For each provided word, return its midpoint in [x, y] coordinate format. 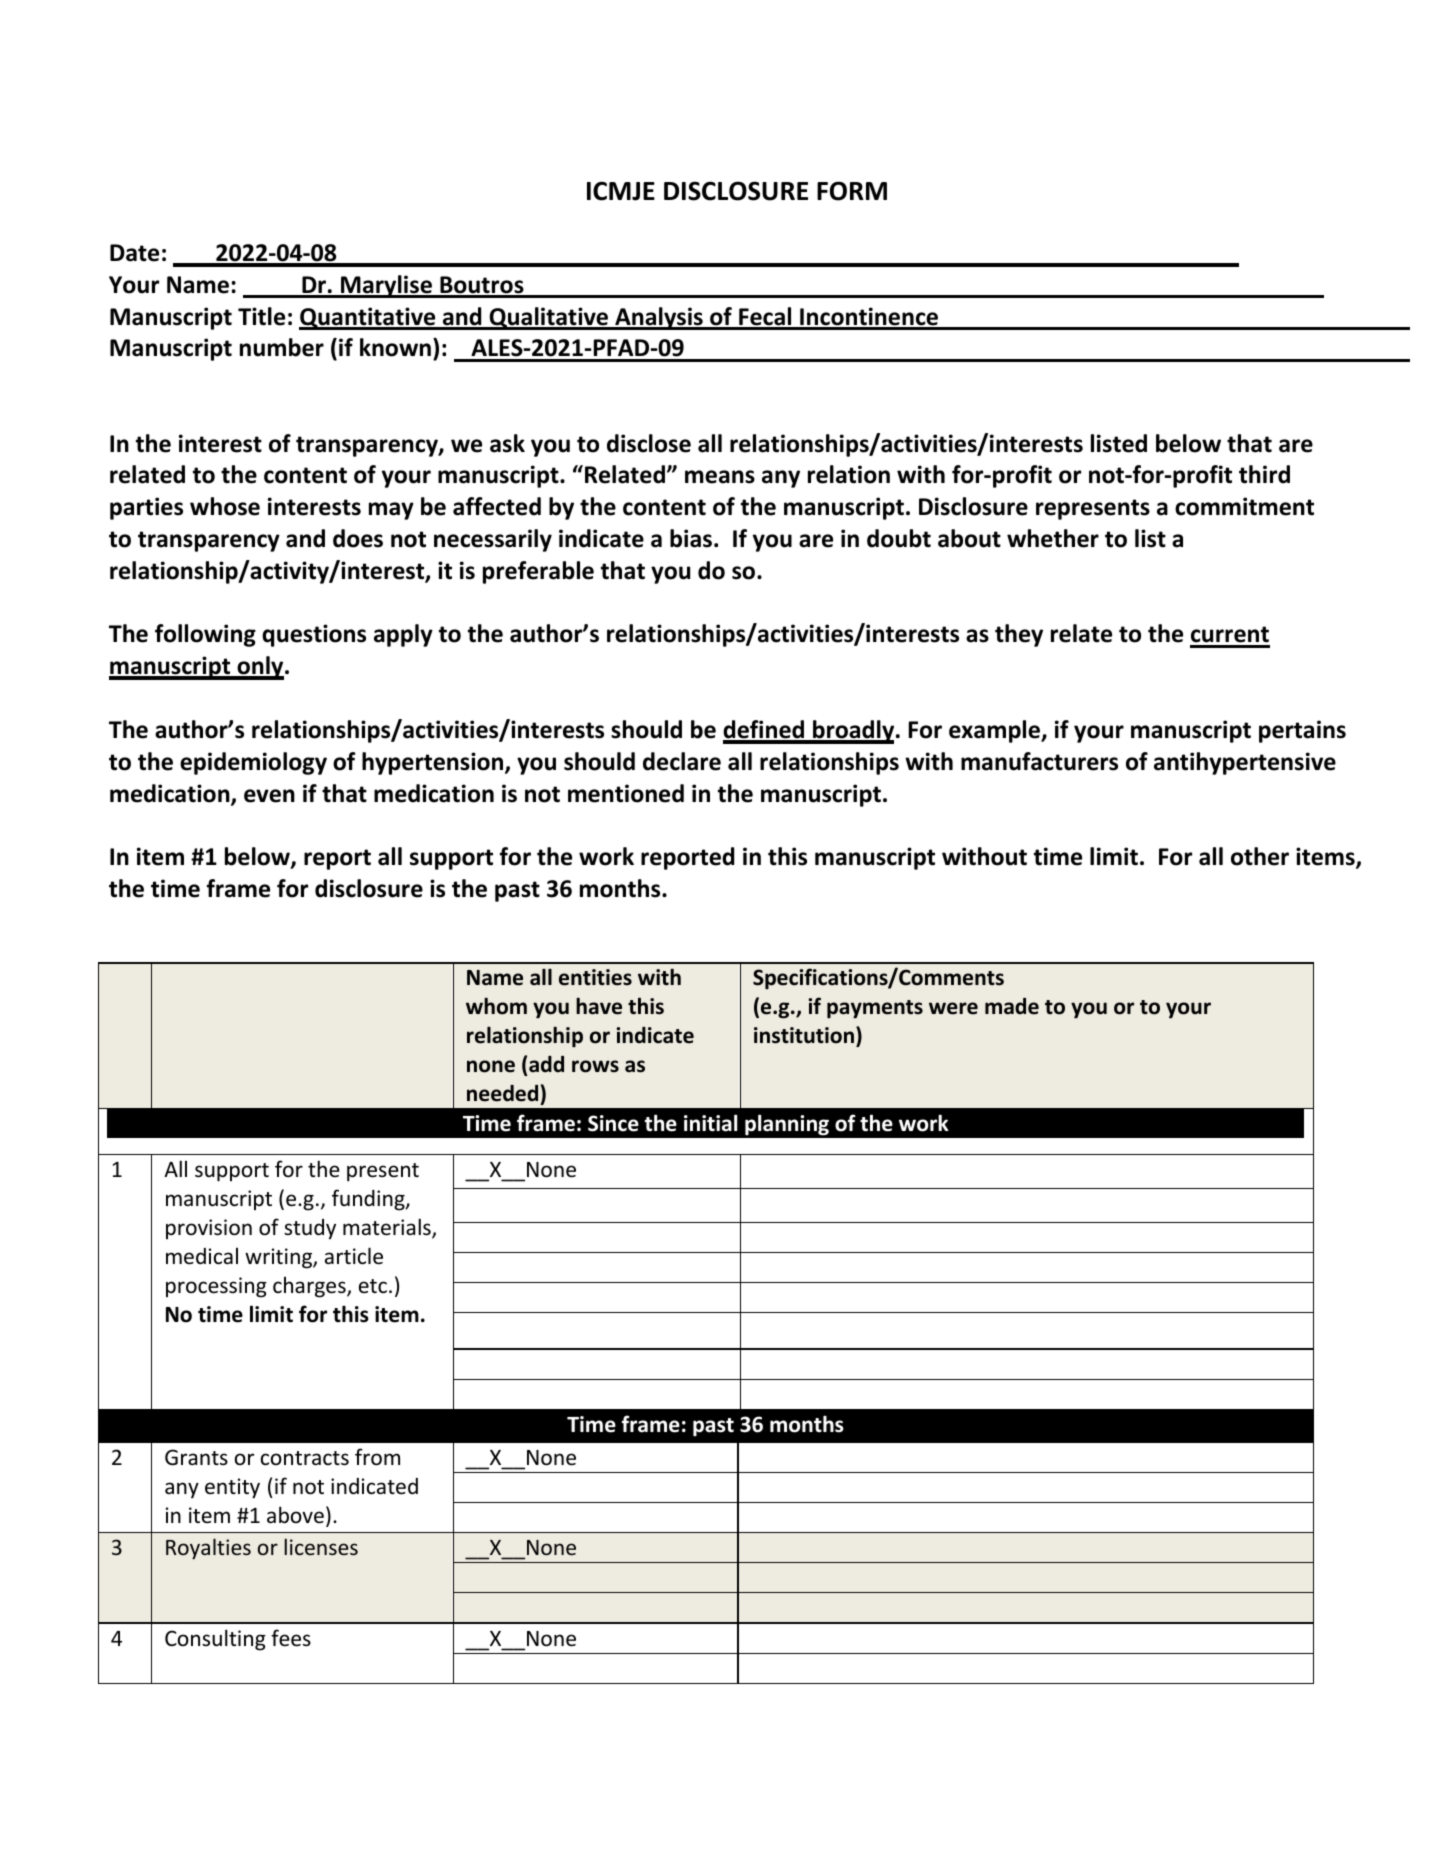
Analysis [659, 318]
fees [291, 1638]
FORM [852, 191]
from [377, 1457]
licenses [321, 1546]
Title [261, 316]
